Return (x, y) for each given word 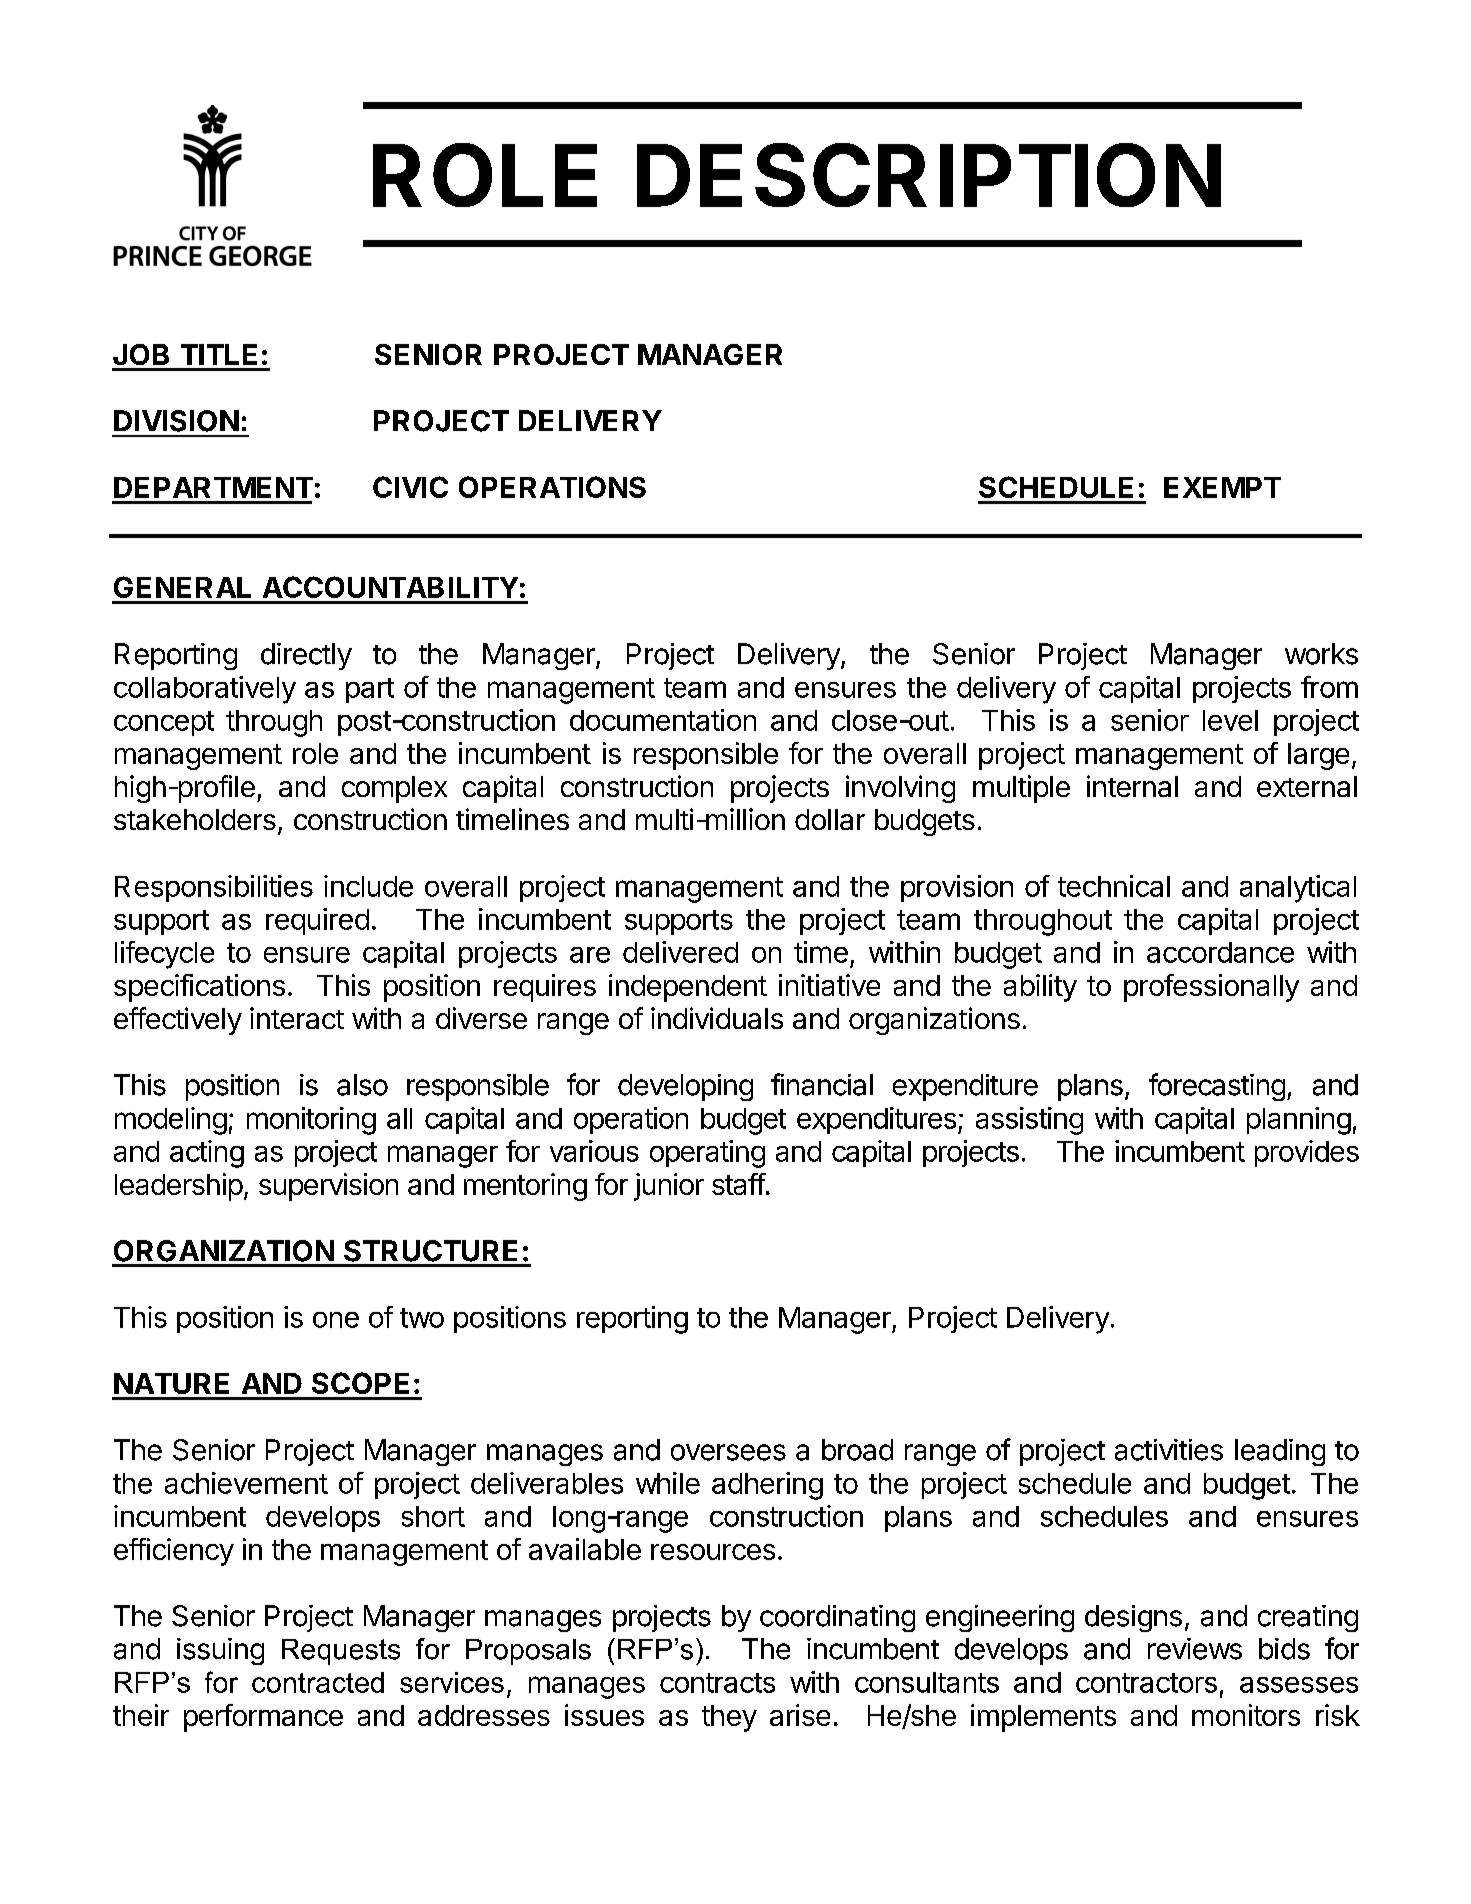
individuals (717, 1018)
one (336, 1320)
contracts (717, 1683)
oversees (728, 1452)
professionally (1211, 988)
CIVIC (410, 487)
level (1230, 720)
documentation (663, 720)
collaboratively (205, 690)
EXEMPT (1222, 487)
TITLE (219, 354)
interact (297, 1018)
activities (1169, 1450)
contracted (318, 1682)
